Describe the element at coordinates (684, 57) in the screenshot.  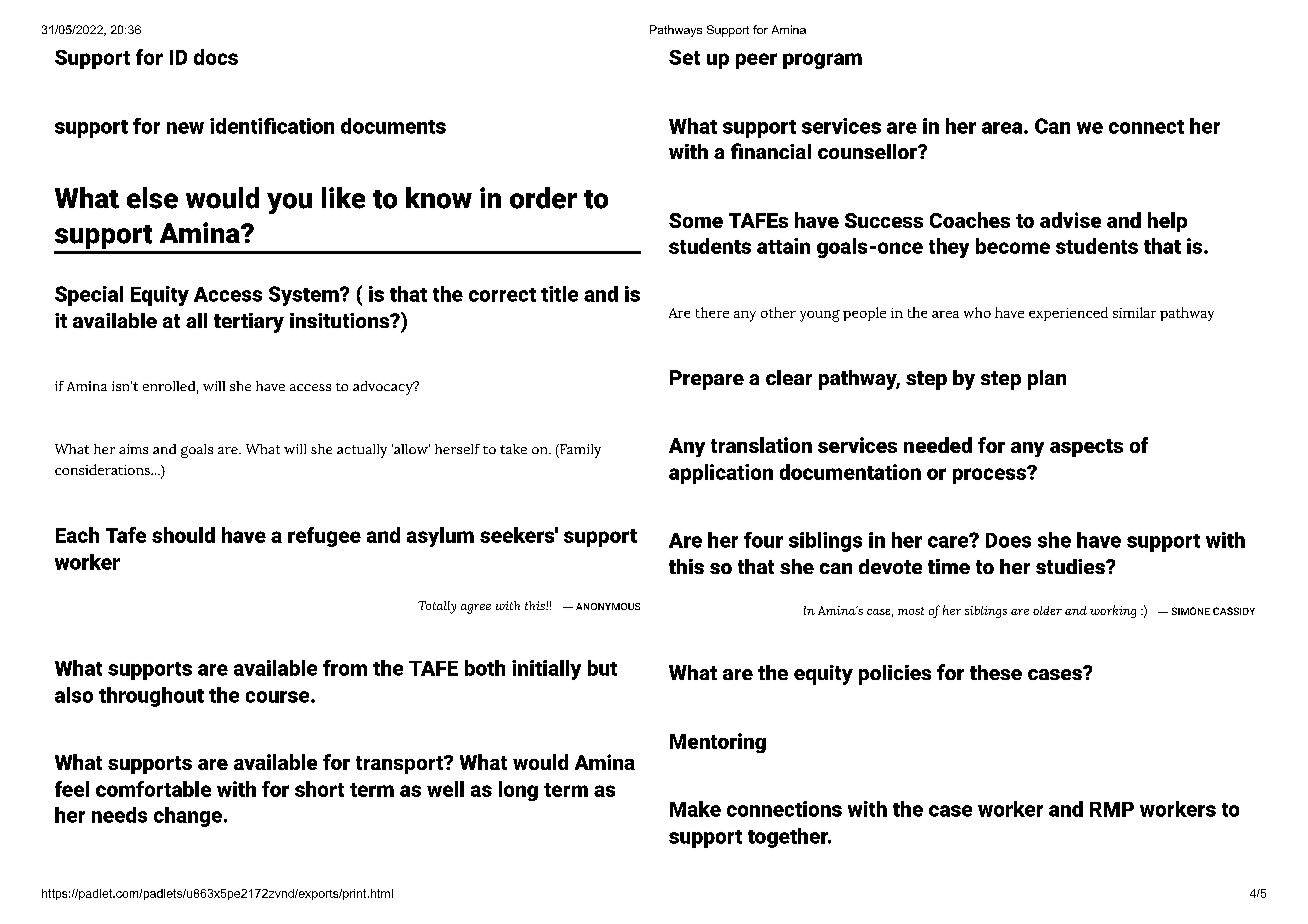
I see `Set` at that location.
